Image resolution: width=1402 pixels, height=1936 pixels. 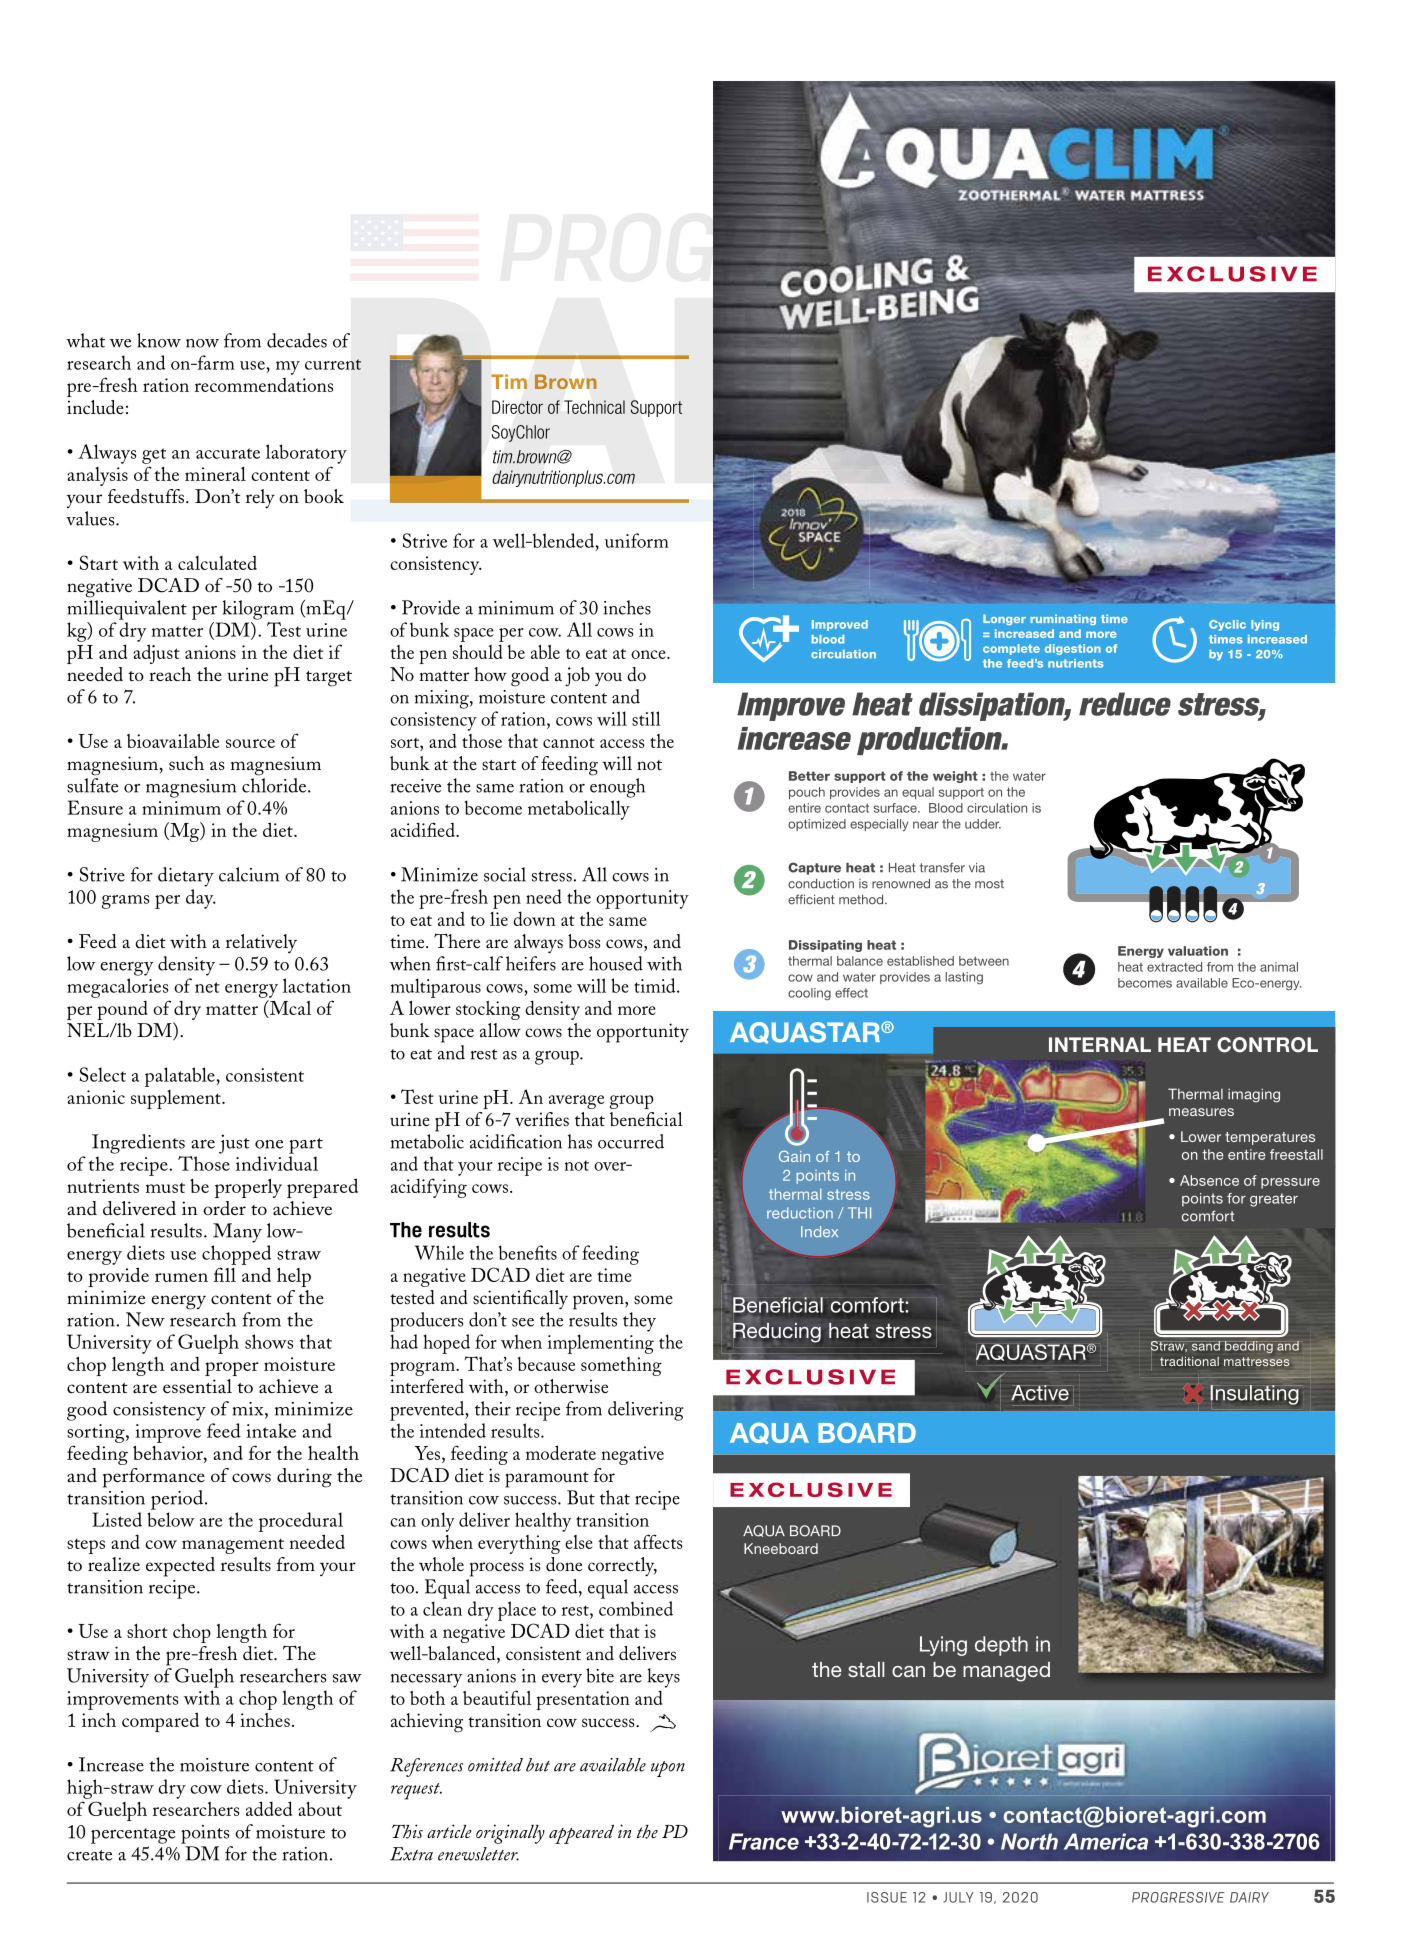 I want to click on Support, so click(x=656, y=408).
